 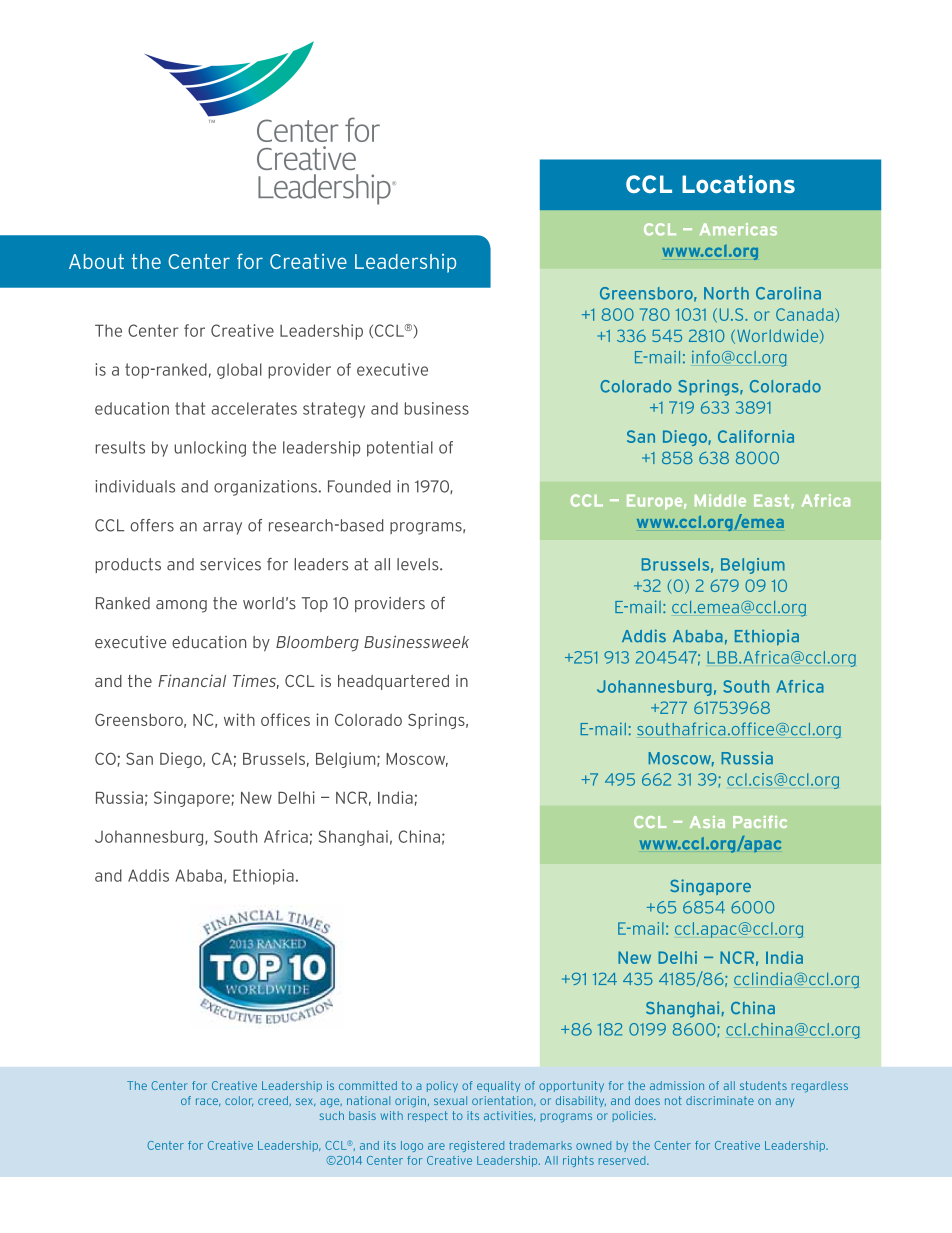 I want to click on headquartered, so click(x=393, y=682).
